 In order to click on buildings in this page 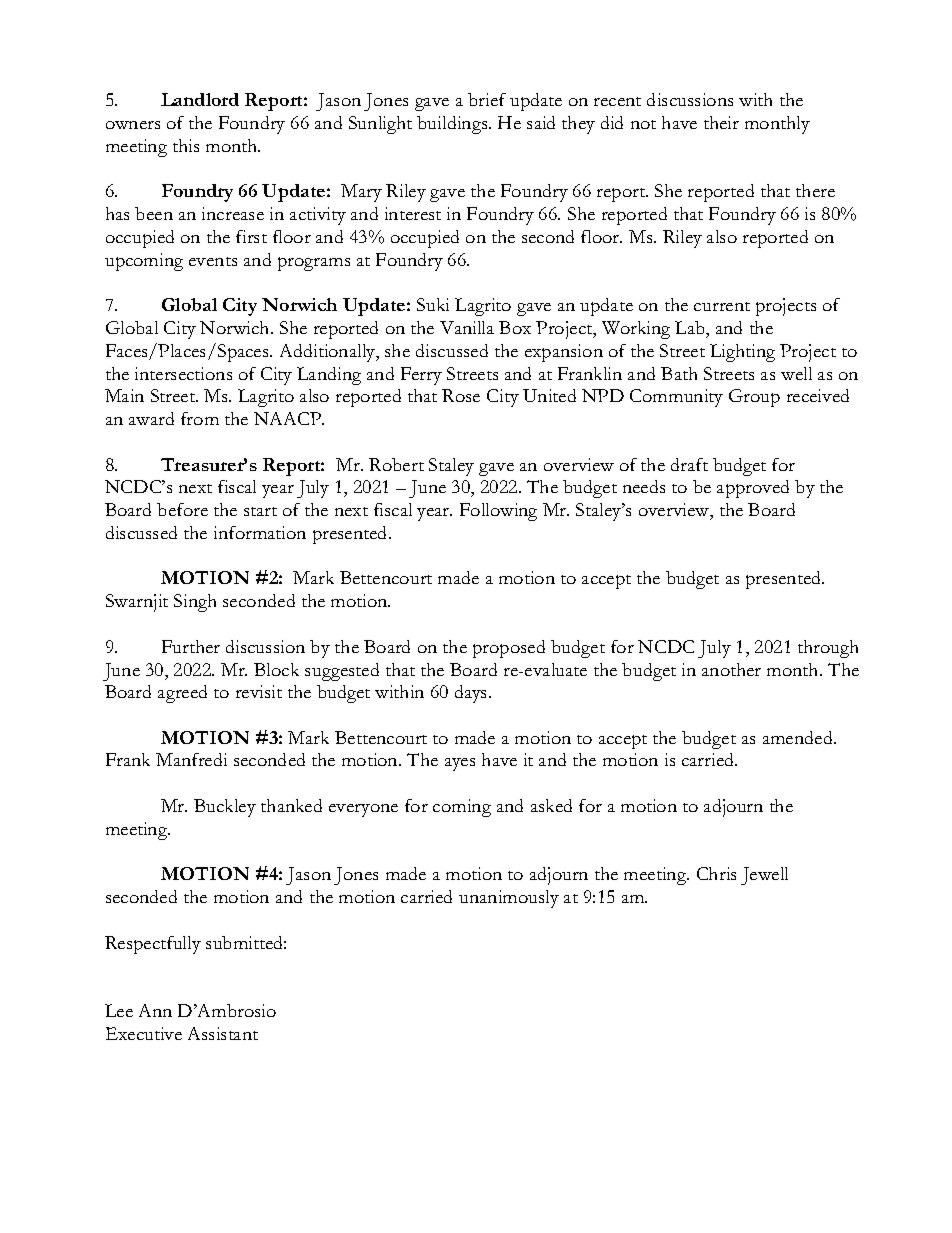, I will do `click(453, 125)`.
